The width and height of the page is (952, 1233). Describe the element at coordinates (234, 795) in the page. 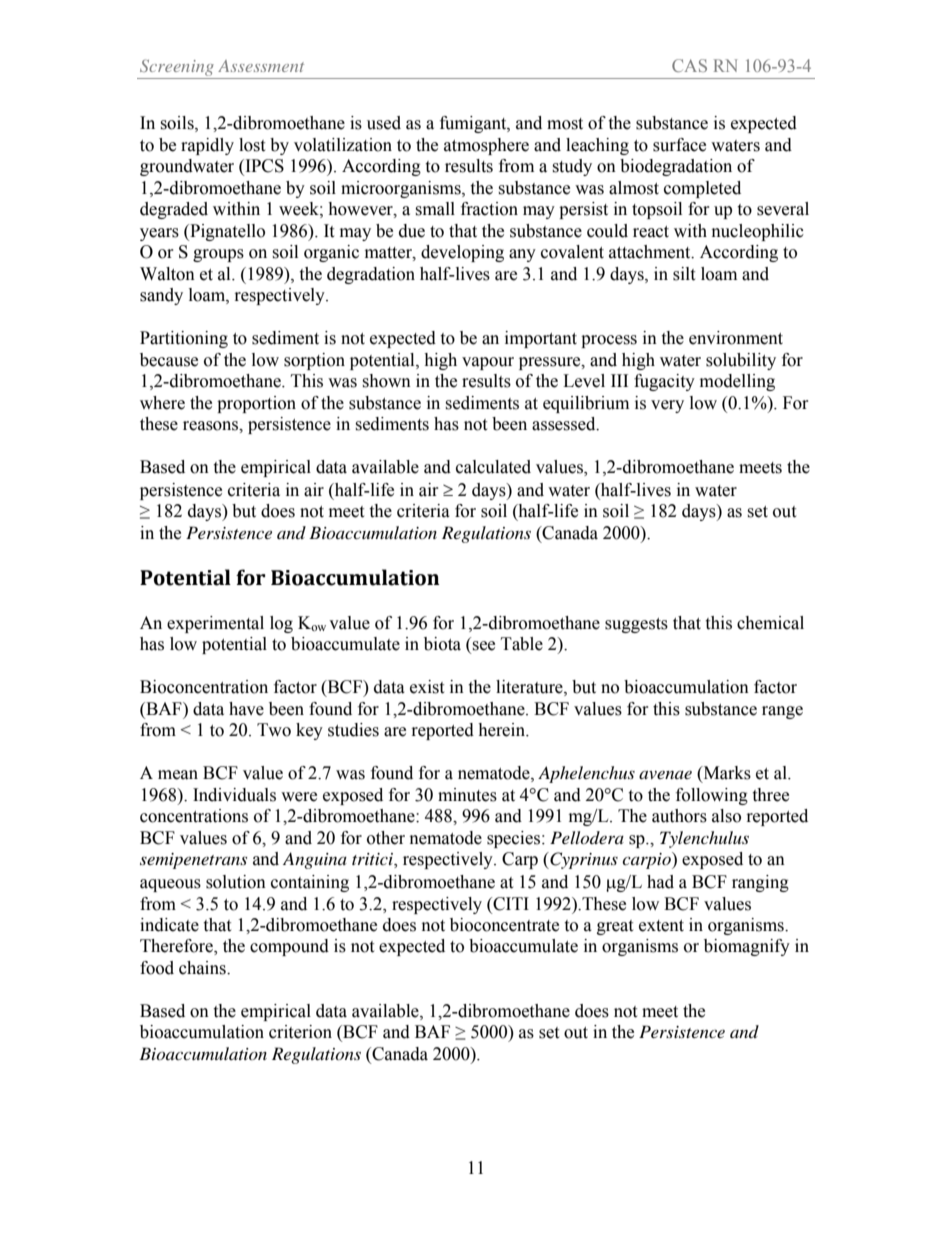

I see `Individuals` at that location.
